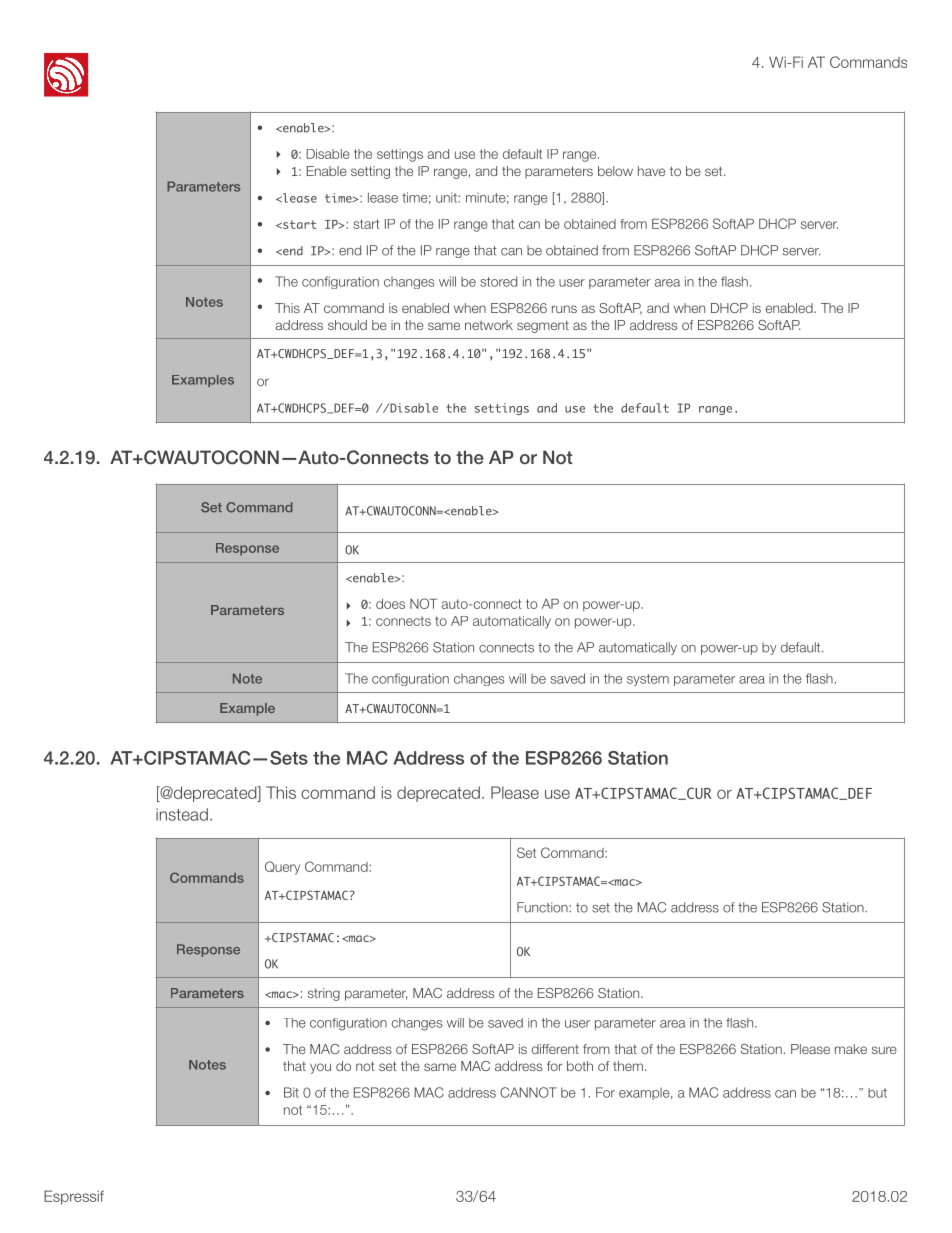 Image resolution: width=952 pixels, height=1233 pixels. I want to click on Query, so click(282, 868).
